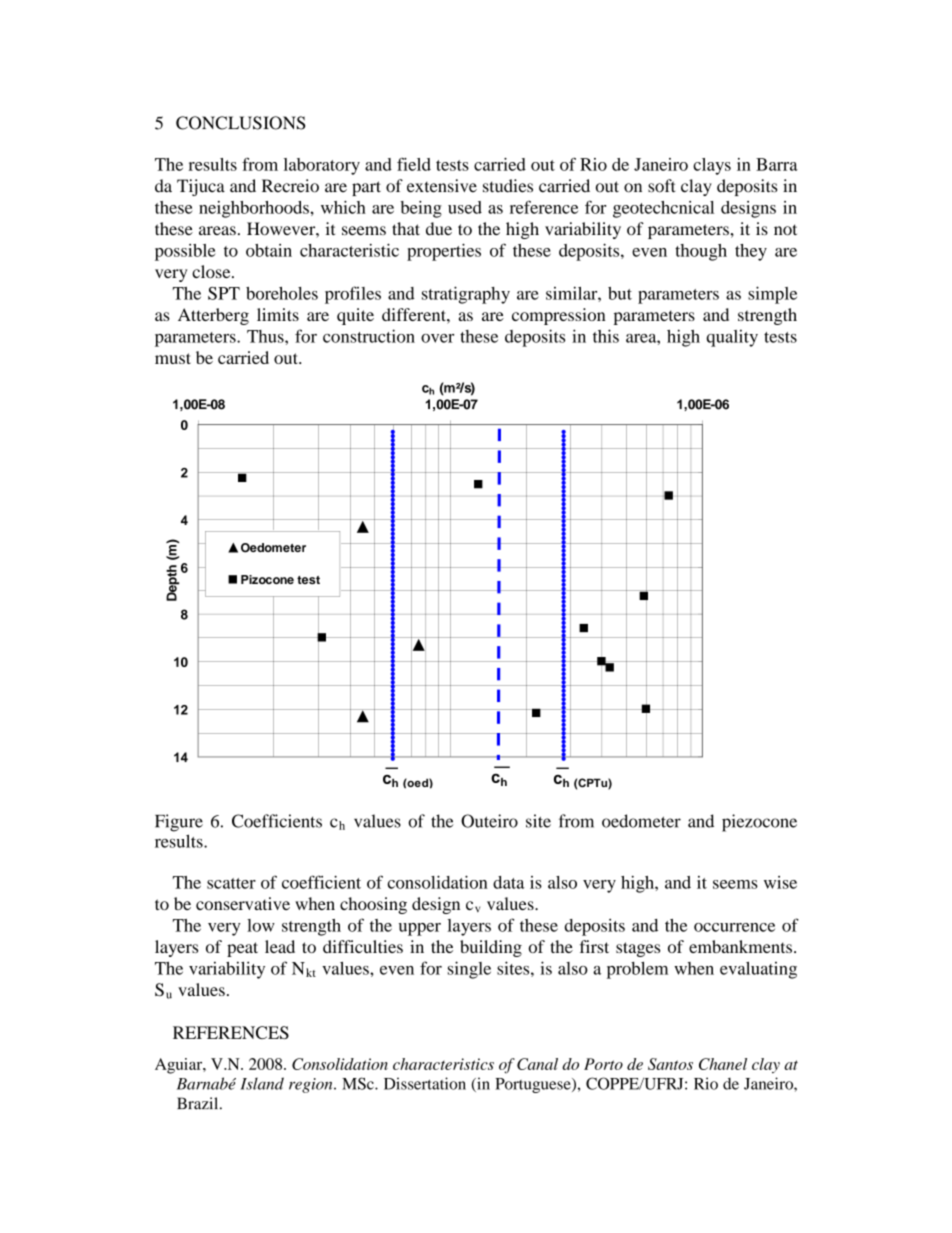 The image size is (952, 1233). Describe the element at coordinates (662, 186) in the document. I see `soft` at that location.
